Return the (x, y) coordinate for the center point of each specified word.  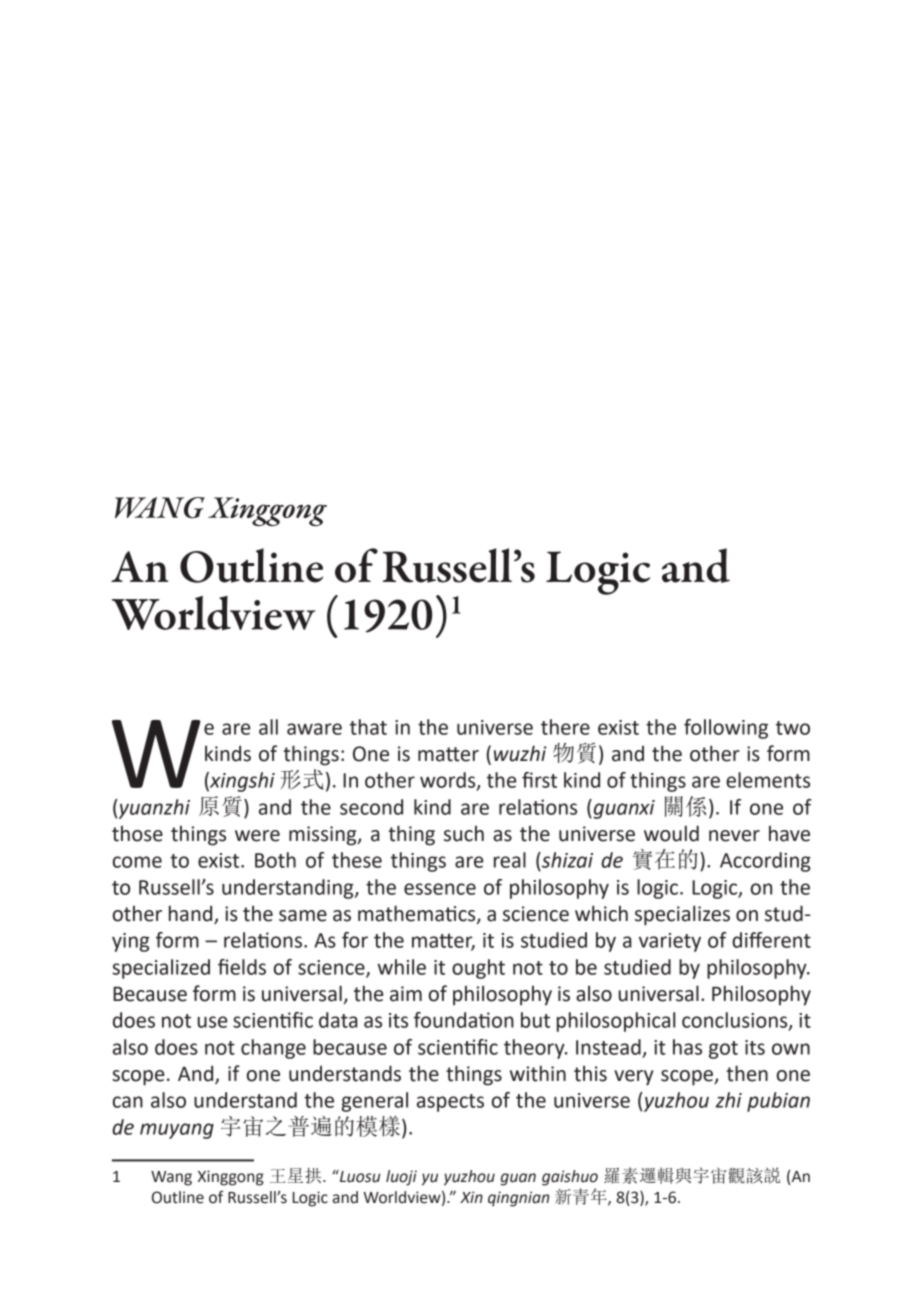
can (128, 1102)
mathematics (418, 914)
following (726, 729)
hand (192, 914)
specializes (682, 915)
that (368, 727)
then (747, 1073)
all (268, 727)
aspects (450, 1103)
